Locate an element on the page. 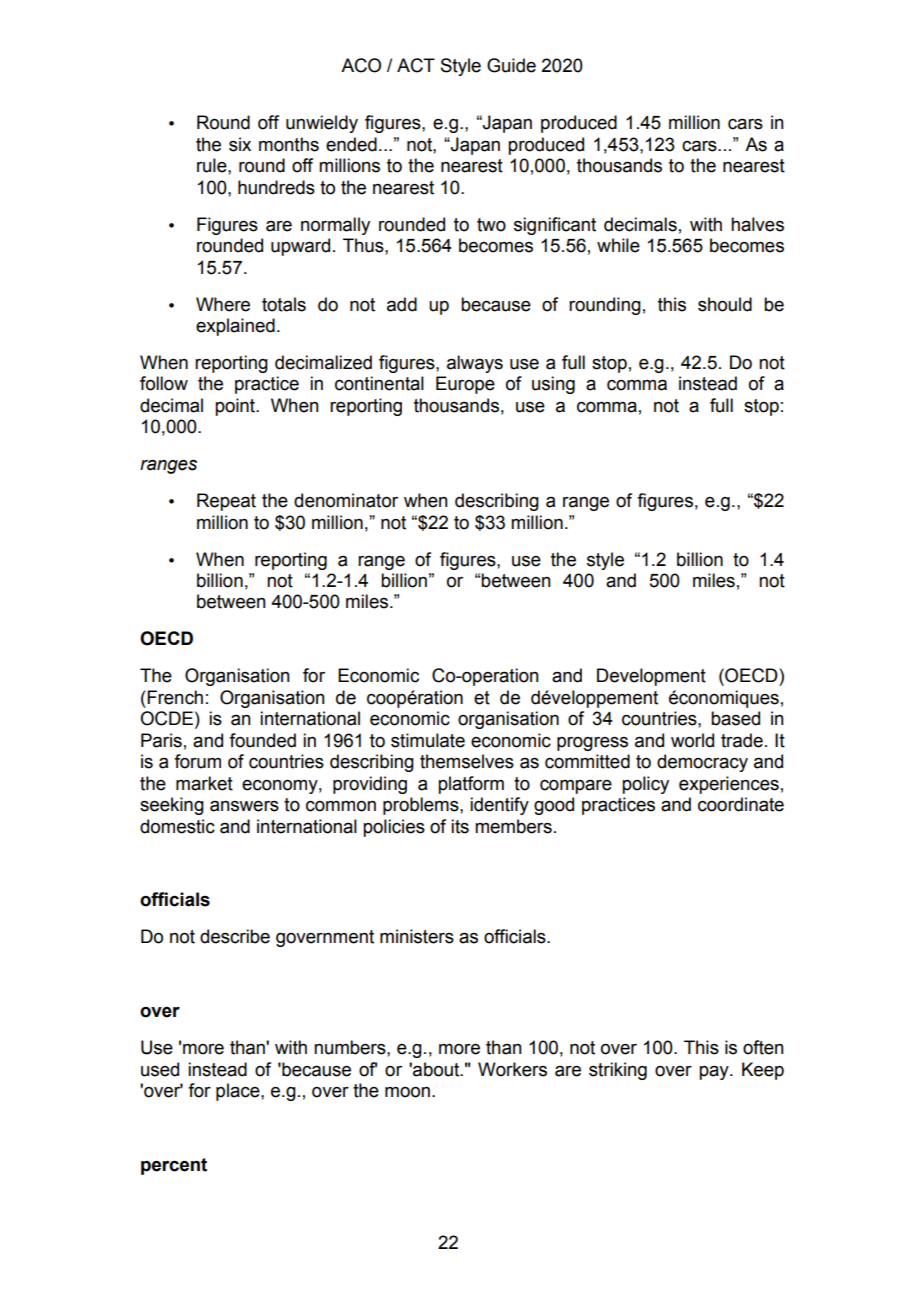 Image resolution: width=924 pixels, height=1308 pixels. halves is located at coordinates (757, 224).
